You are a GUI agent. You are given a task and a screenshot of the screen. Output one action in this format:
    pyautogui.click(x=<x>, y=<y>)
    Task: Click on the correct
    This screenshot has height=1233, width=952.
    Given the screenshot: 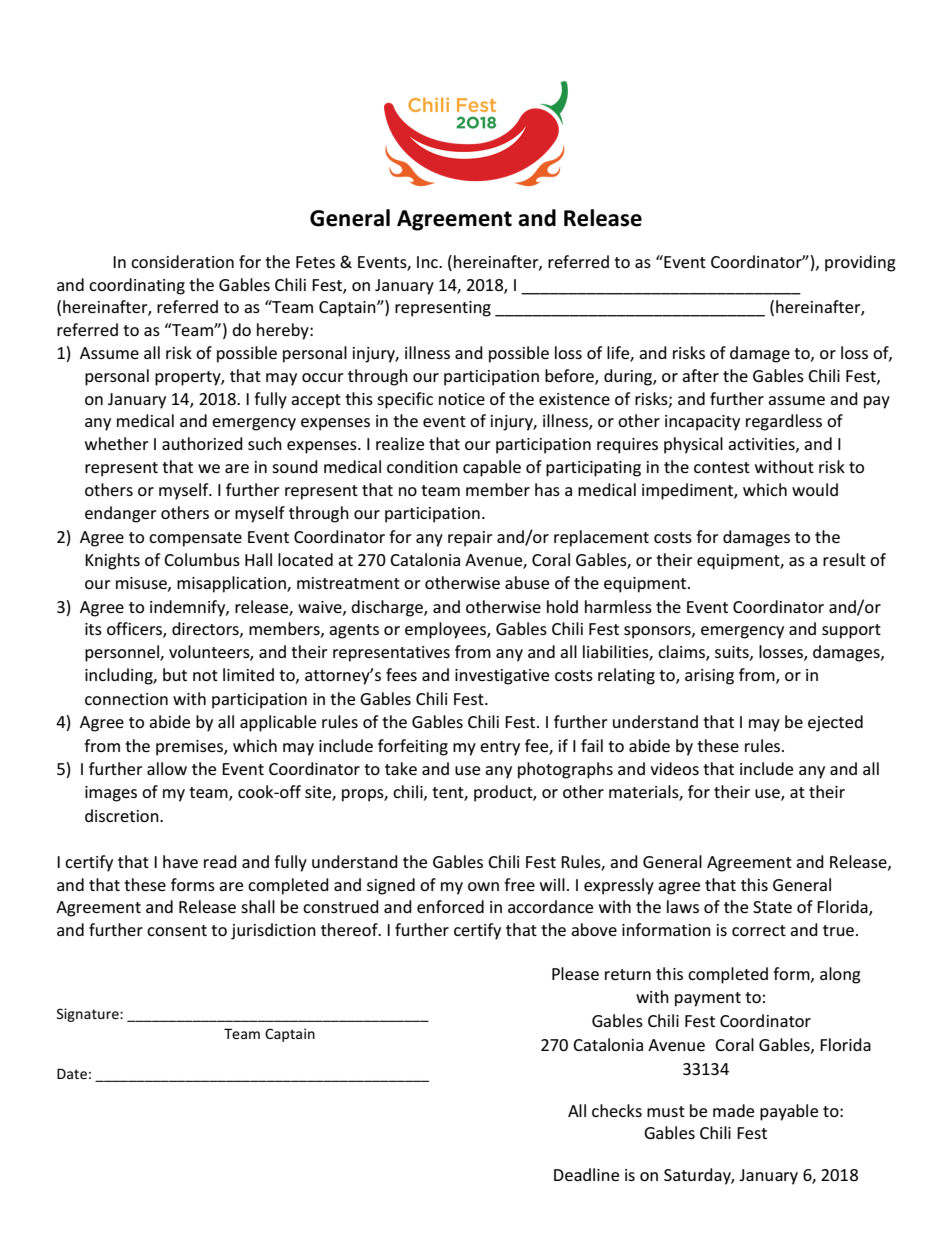 What is the action you would take?
    pyautogui.click(x=759, y=930)
